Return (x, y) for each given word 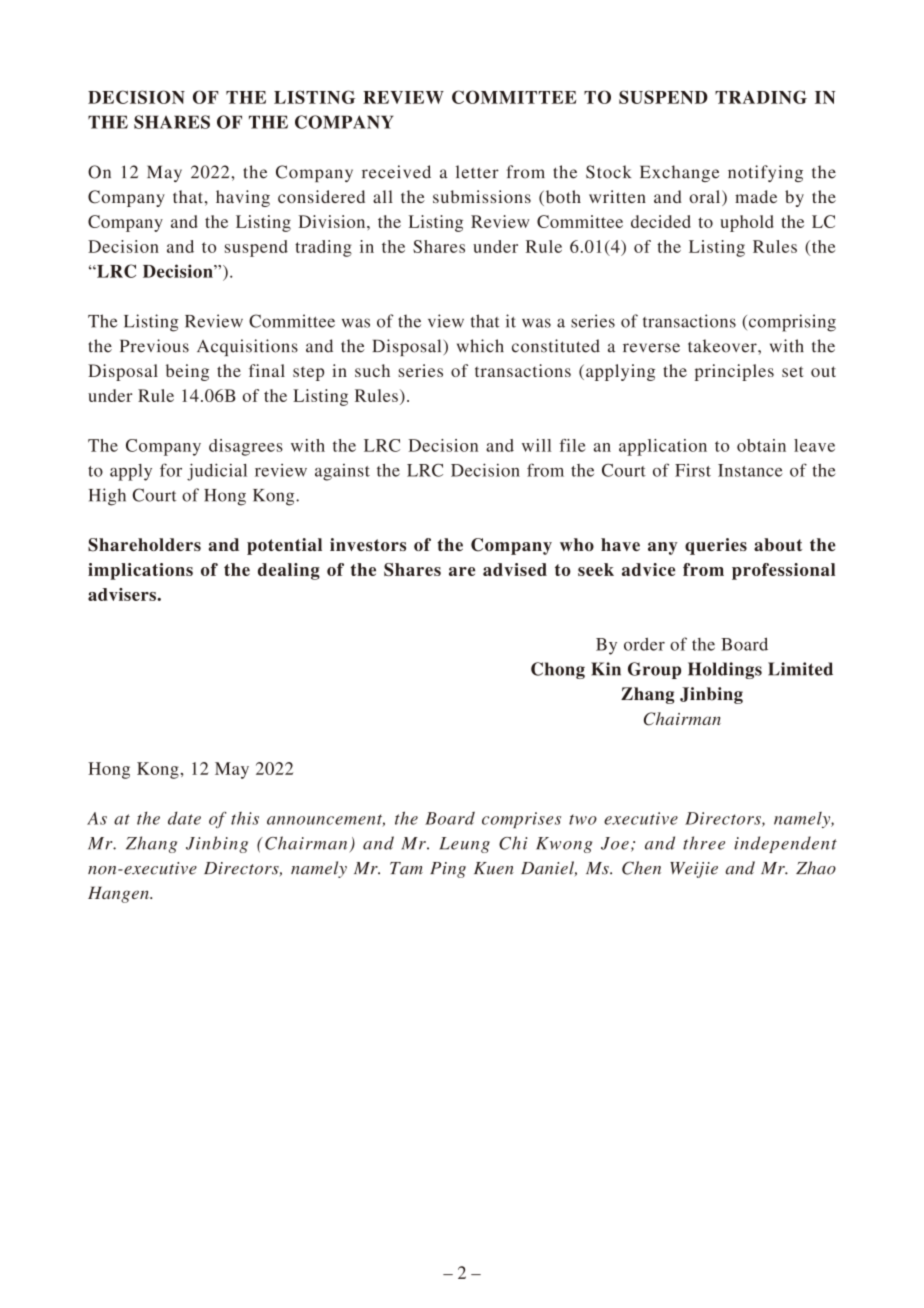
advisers (123, 594)
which (480, 346)
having (243, 198)
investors (368, 544)
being (187, 372)
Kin (606, 669)
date (184, 818)
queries (716, 546)
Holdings (725, 670)
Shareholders (144, 545)
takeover (723, 346)
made (756, 196)
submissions (482, 196)
